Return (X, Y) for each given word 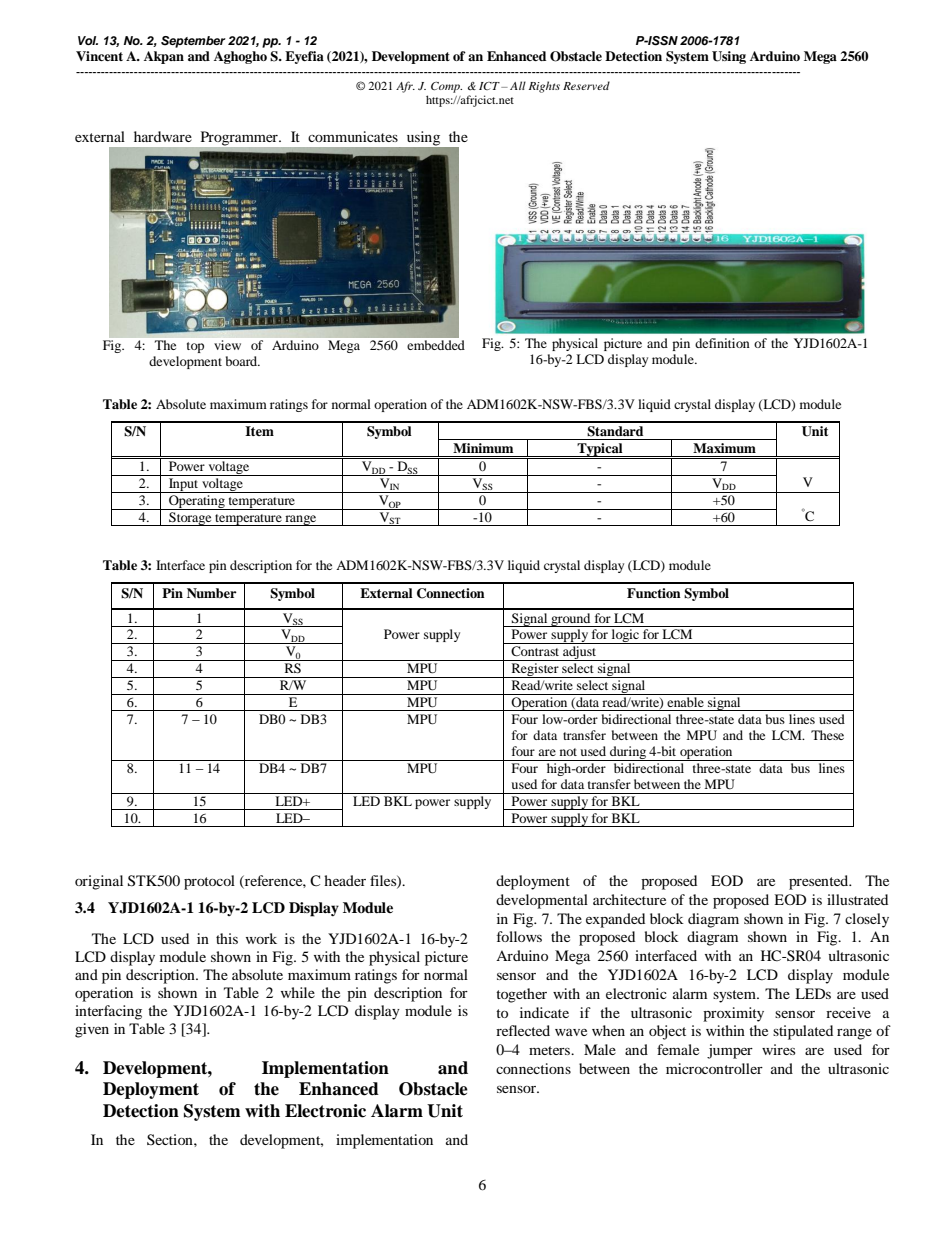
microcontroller (714, 1068)
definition (722, 343)
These (827, 735)
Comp (446, 87)
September (193, 42)
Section (171, 1139)
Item (259, 431)
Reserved (586, 85)
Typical (600, 451)
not (568, 752)
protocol (209, 882)
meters (551, 1050)
